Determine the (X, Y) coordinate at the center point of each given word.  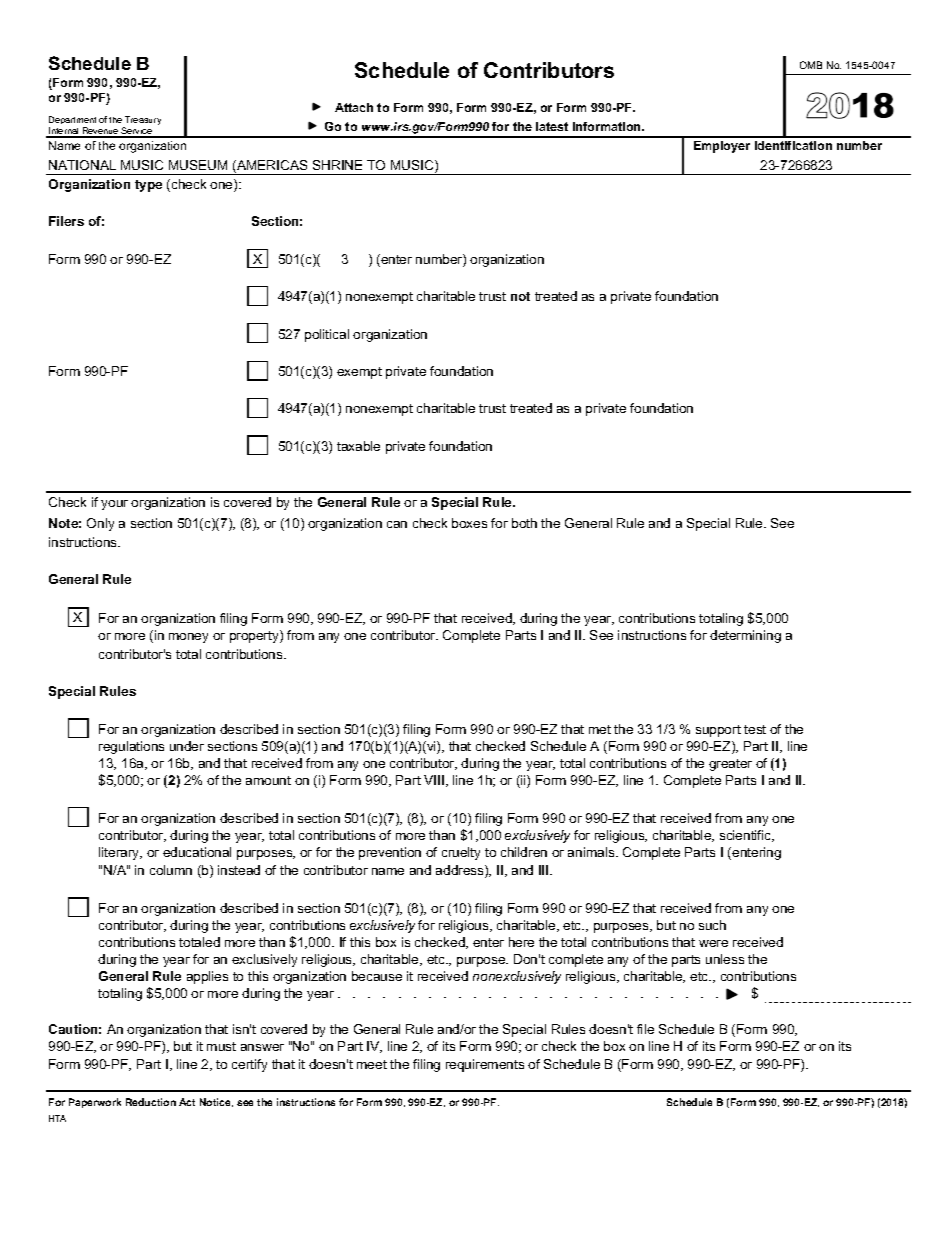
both (524, 523)
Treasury (142, 122)
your (114, 505)
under (187, 746)
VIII (434, 780)
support (718, 731)
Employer (722, 147)
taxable (358, 446)
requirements (485, 1065)
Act (187, 1102)
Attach (354, 107)
